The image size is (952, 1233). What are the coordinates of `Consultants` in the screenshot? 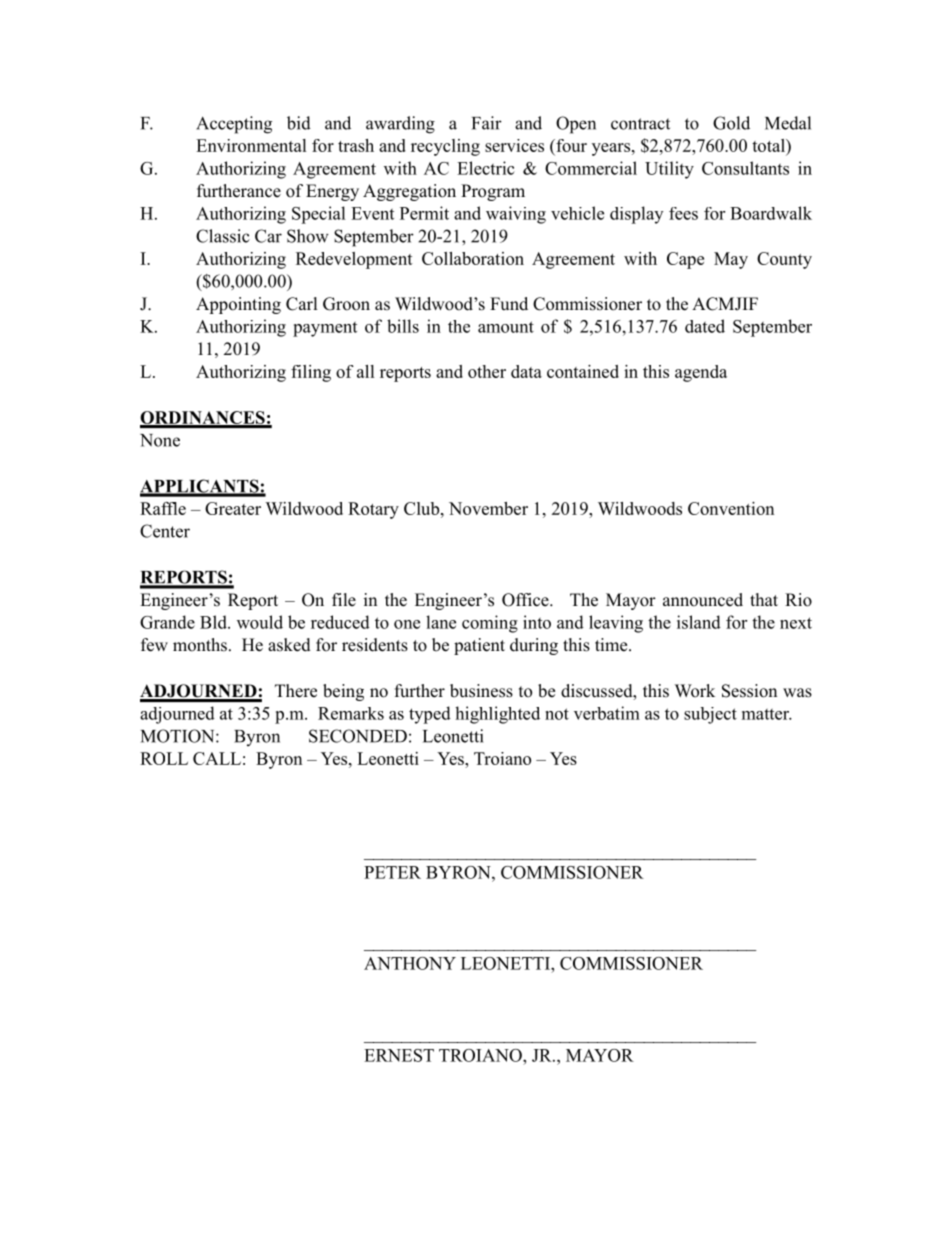 It's located at (745, 168).
